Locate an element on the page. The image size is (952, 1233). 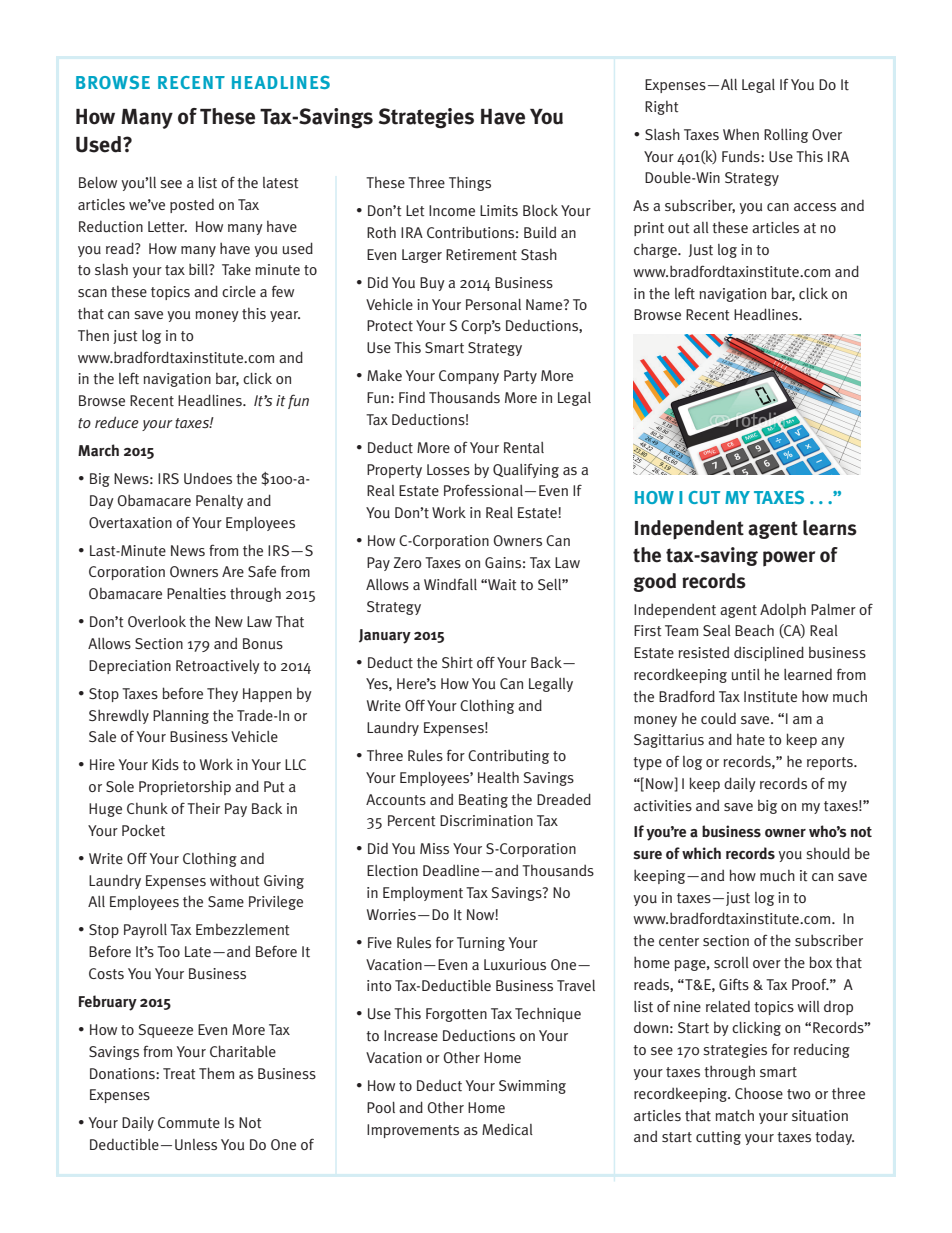
Things is located at coordinates (470, 183).
